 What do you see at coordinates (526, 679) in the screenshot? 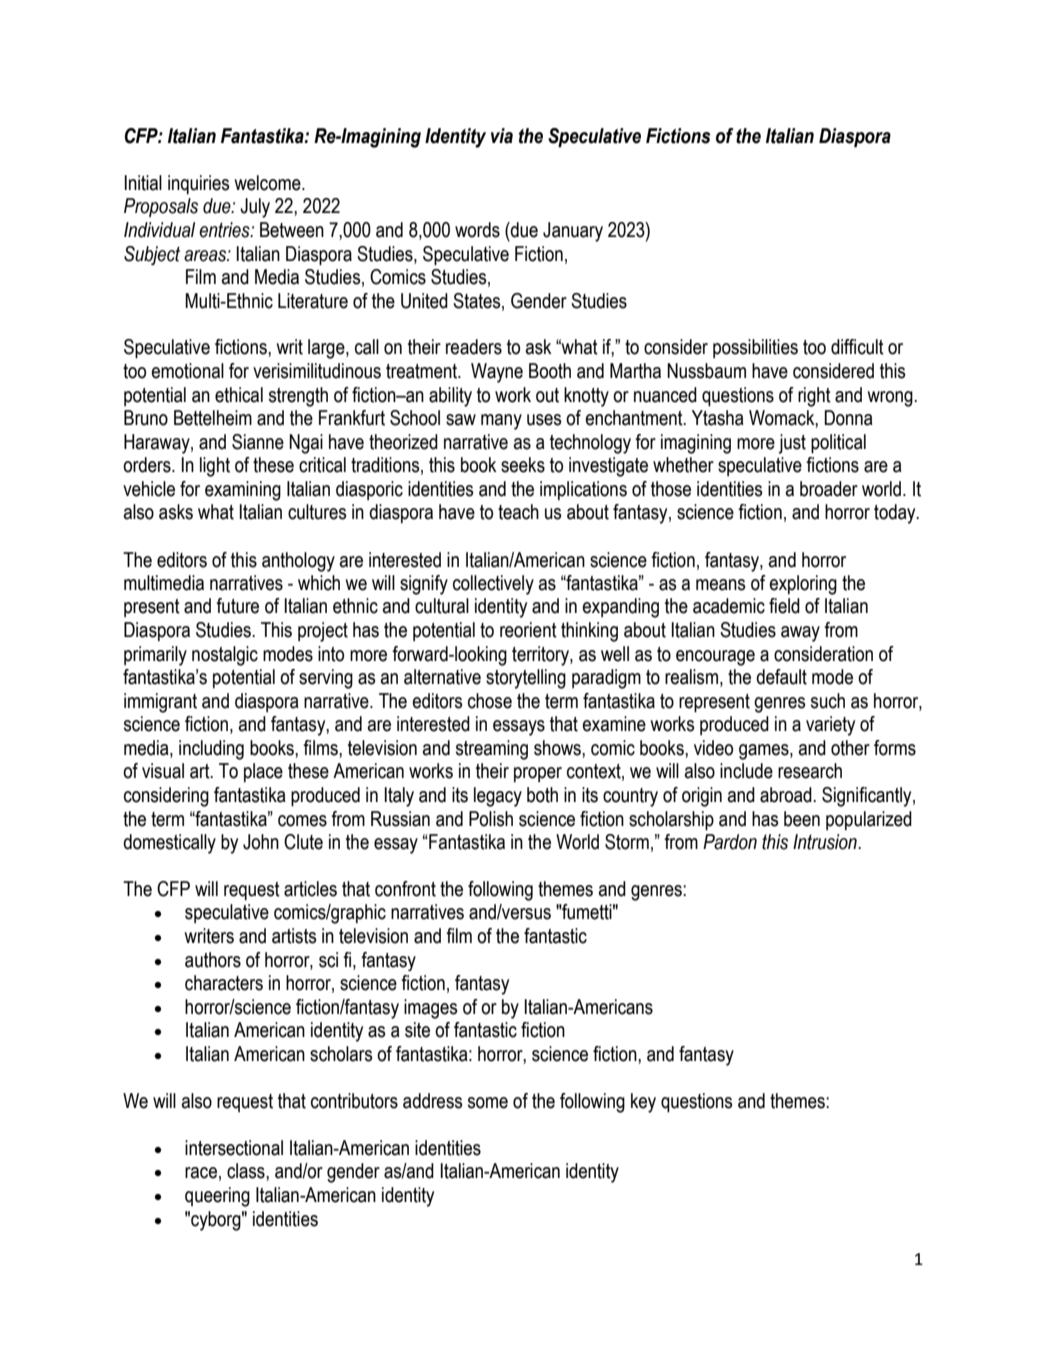
I see `storytelling` at bounding box center [526, 679].
